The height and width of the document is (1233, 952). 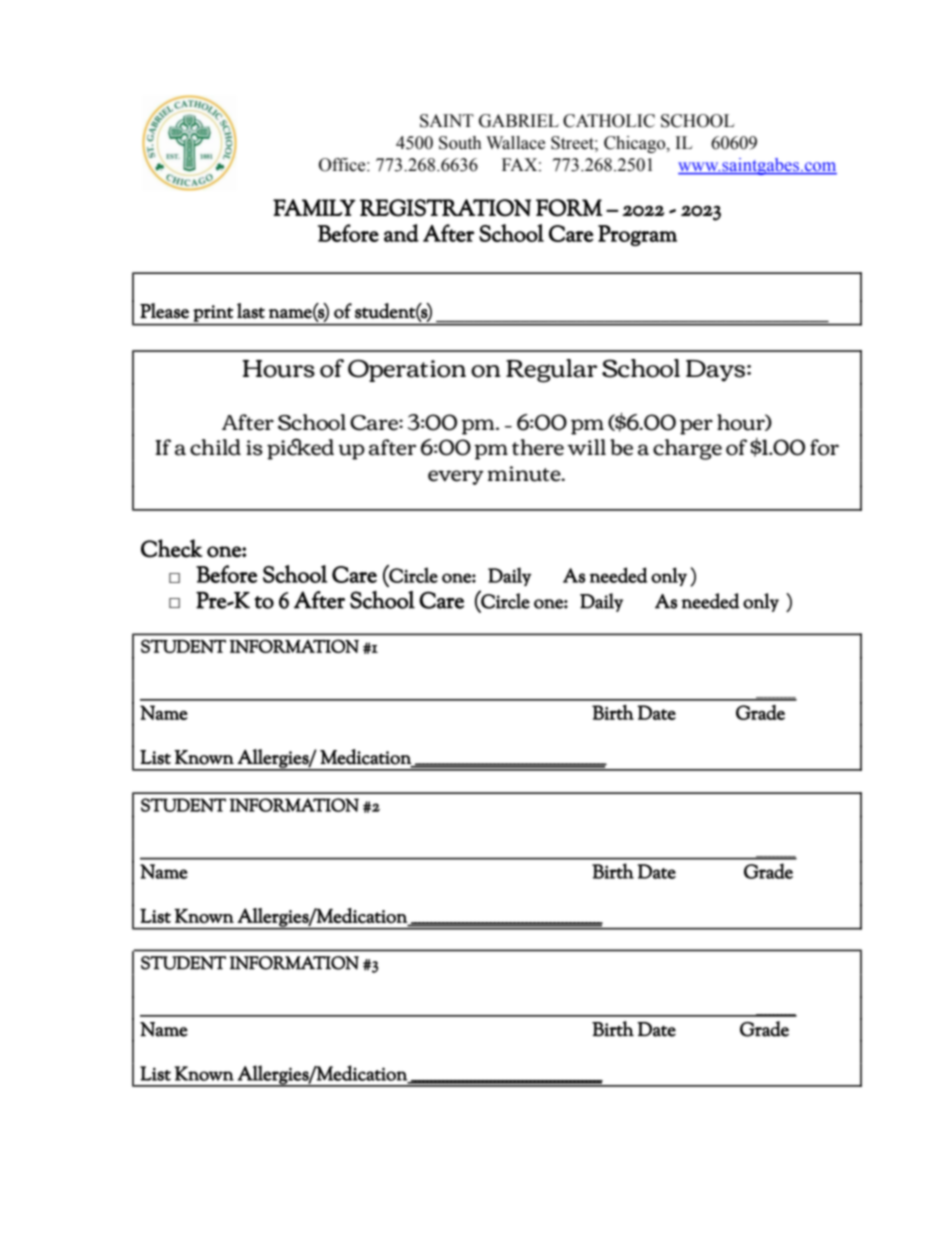 What do you see at coordinates (314, 207) in the document?
I see `FAMILY` at bounding box center [314, 207].
